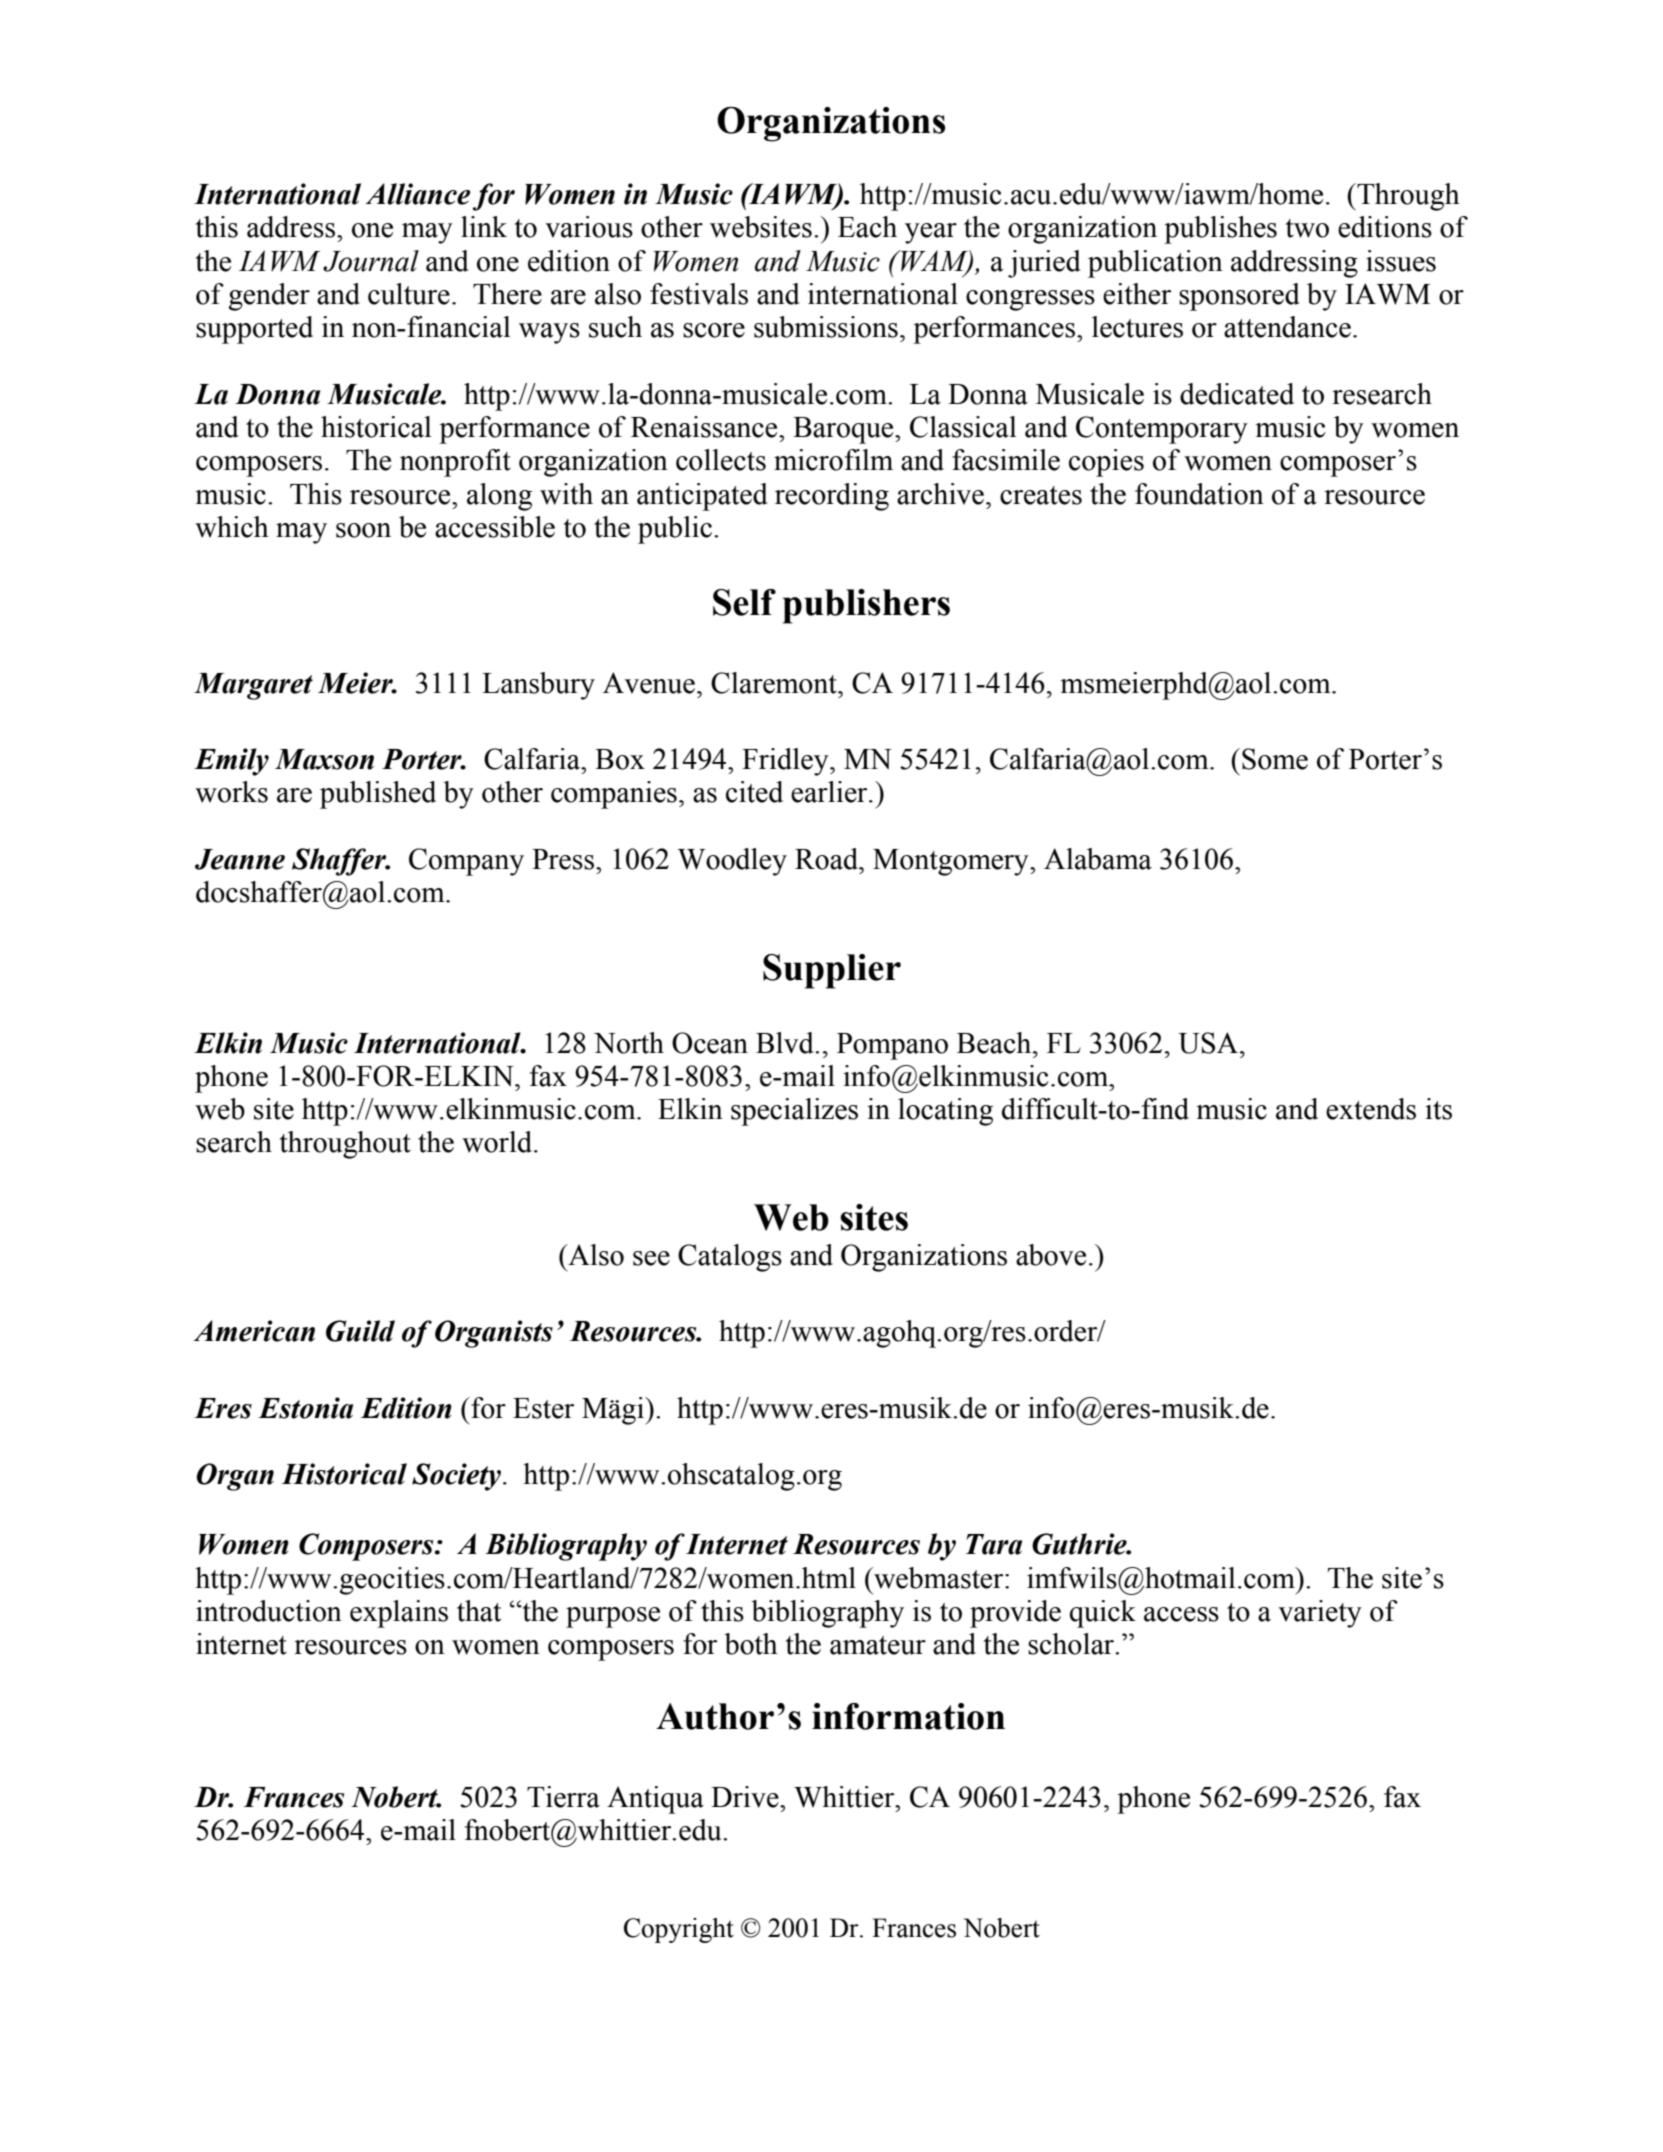  What do you see at coordinates (1208, 1043) in the page?
I see `USA` at bounding box center [1208, 1043].
